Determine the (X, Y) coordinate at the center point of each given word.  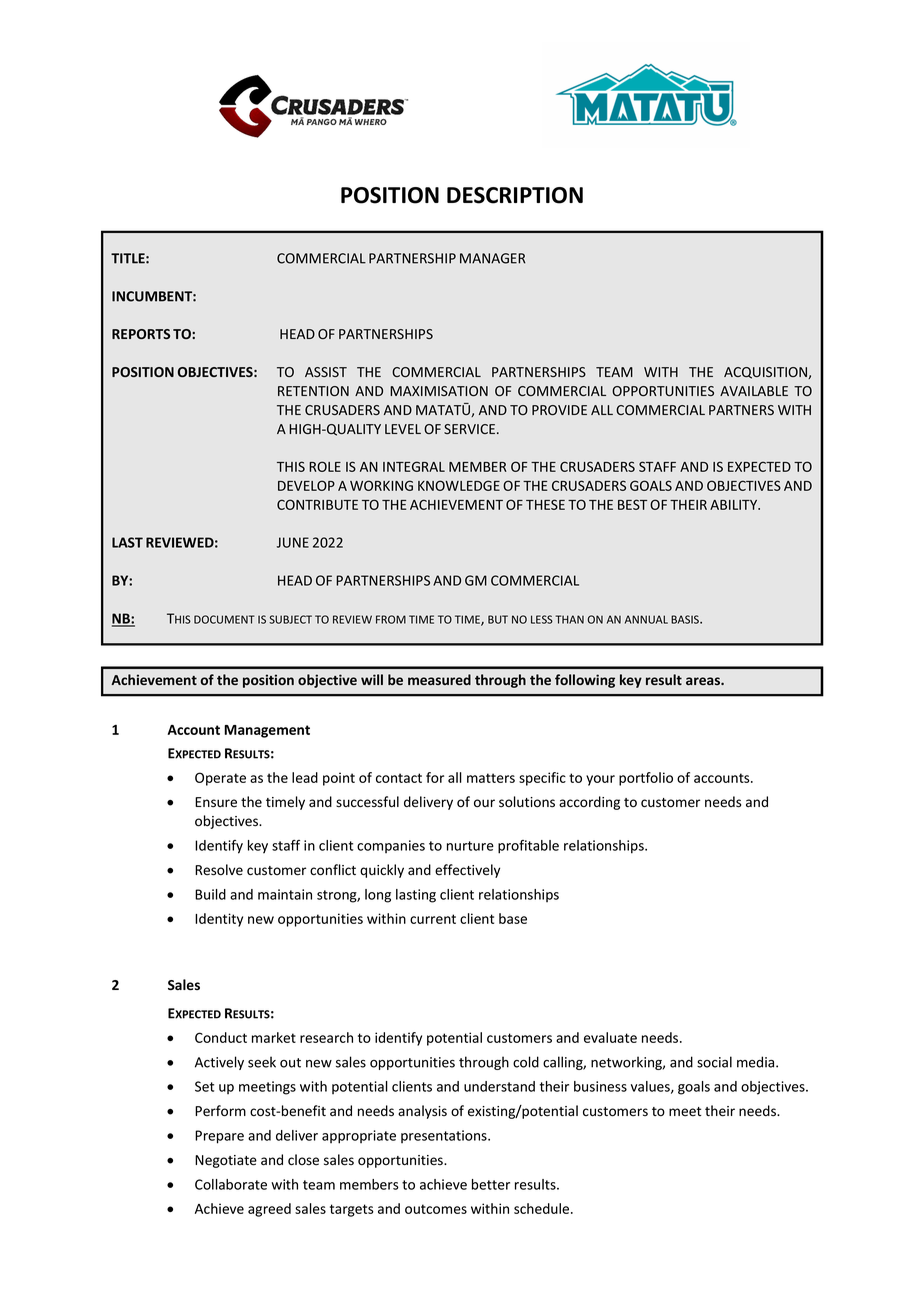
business (600, 1086)
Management (267, 731)
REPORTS (141, 334)
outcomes (436, 1209)
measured (439, 679)
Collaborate (231, 1184)
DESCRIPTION (515, 195)
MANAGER (493, 258)
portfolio (646, 779)
